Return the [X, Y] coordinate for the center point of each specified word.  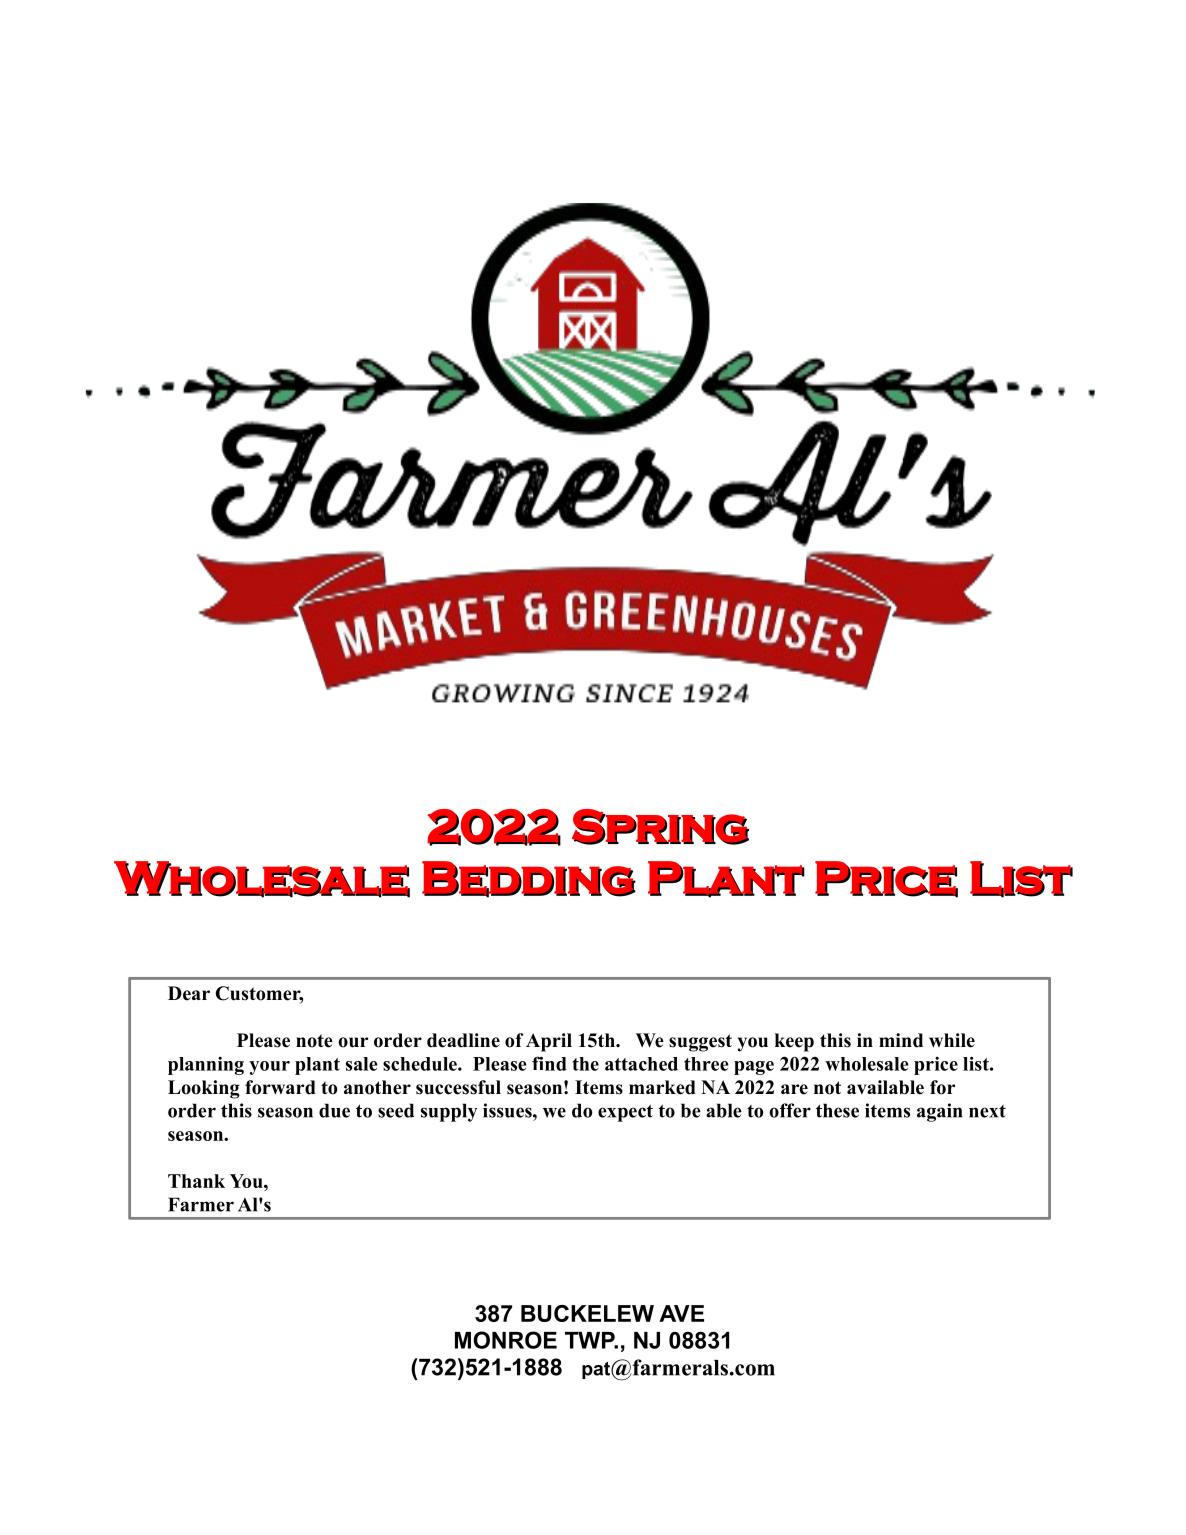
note [314, 1041]
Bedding [529, 880]
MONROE [506, 1340]
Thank [196, 1181]
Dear [189, 993]
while [952, 1040]
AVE [681, 1313]
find [549, 1063]
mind [901, 1040]
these [837, 1110]
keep [794, 1042]
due [334, 1110]
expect [625, 1113]
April [549, 1042]
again [939, 1112]
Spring [660, 827]
